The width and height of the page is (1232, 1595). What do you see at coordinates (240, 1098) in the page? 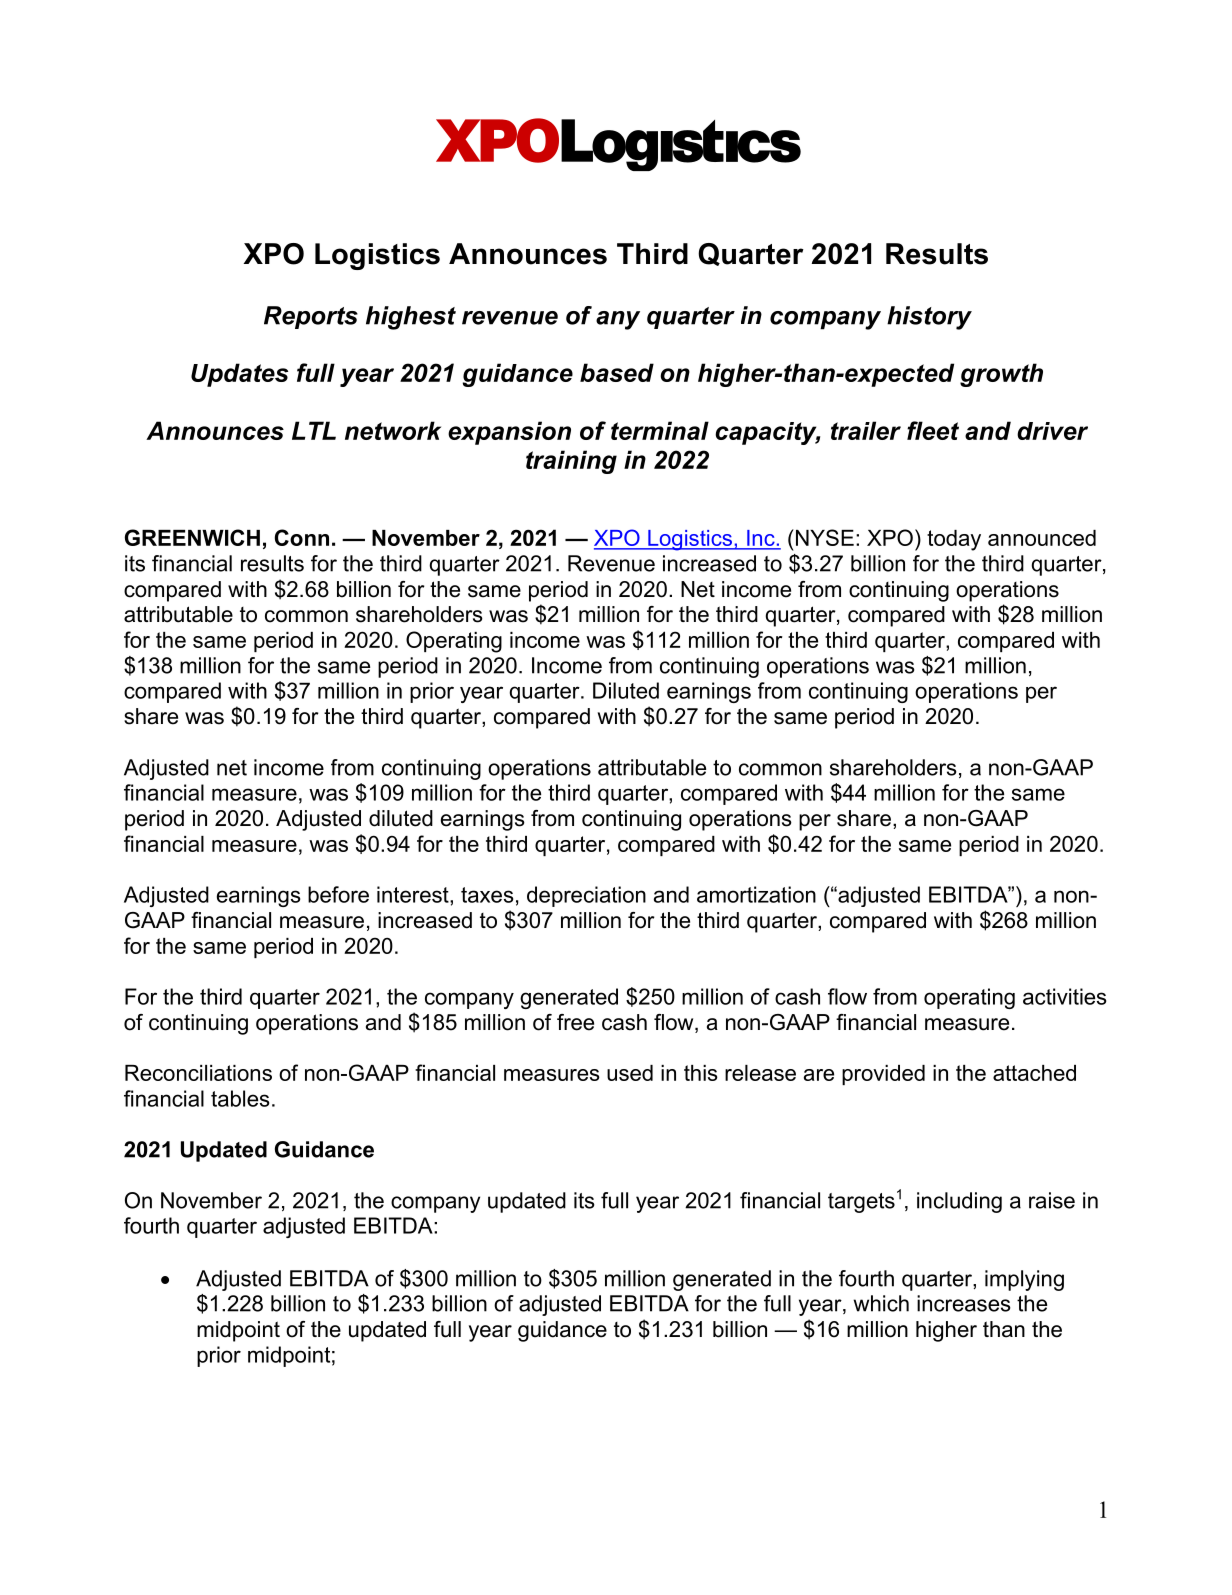
I see `tables` at bounding box center [240, 1098].
